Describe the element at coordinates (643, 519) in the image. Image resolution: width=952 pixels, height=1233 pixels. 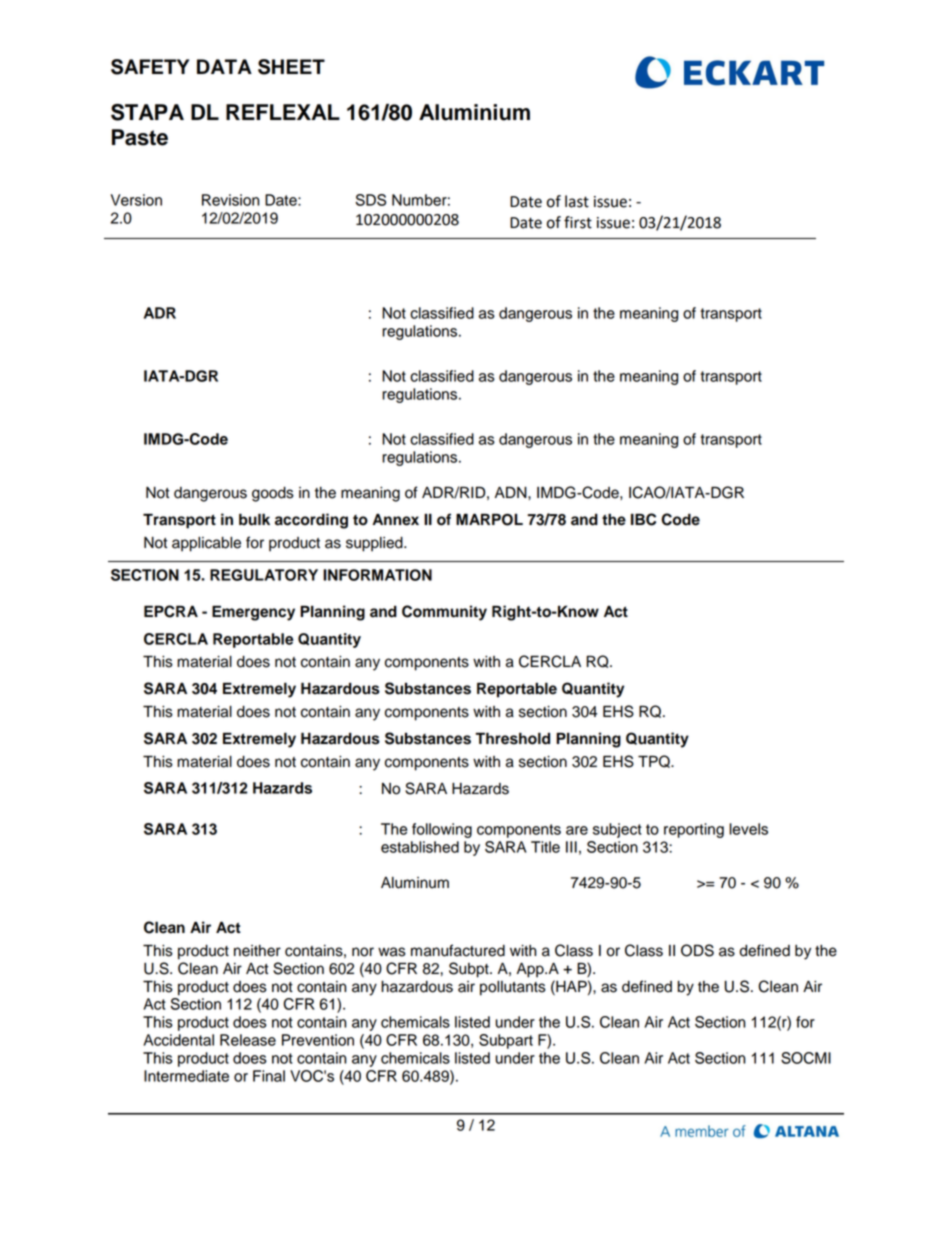
I see `IBC` at that location.
